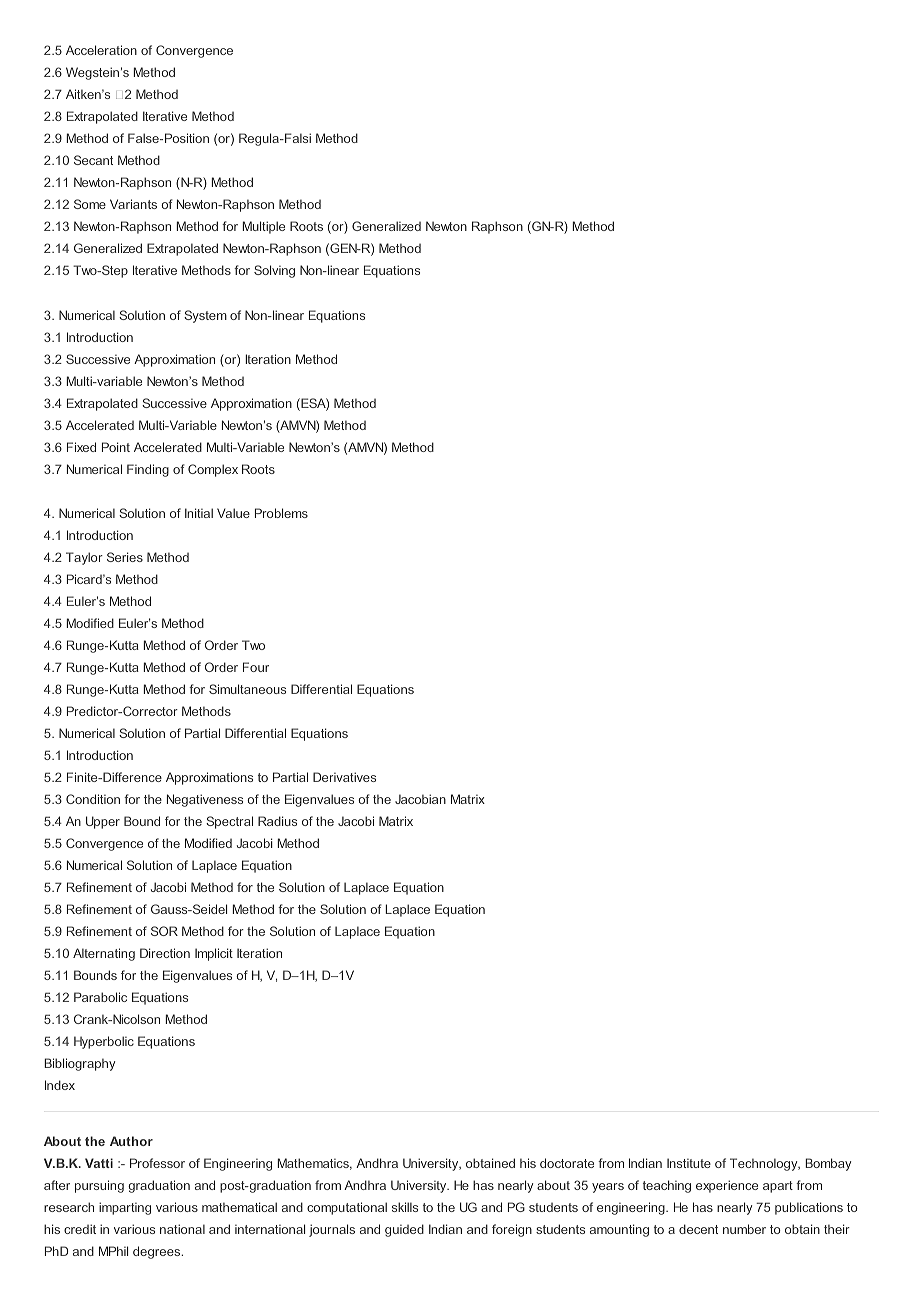 The height and width of the screenshot is (1308, 924). I want to click on Point, so click(116, 447).
